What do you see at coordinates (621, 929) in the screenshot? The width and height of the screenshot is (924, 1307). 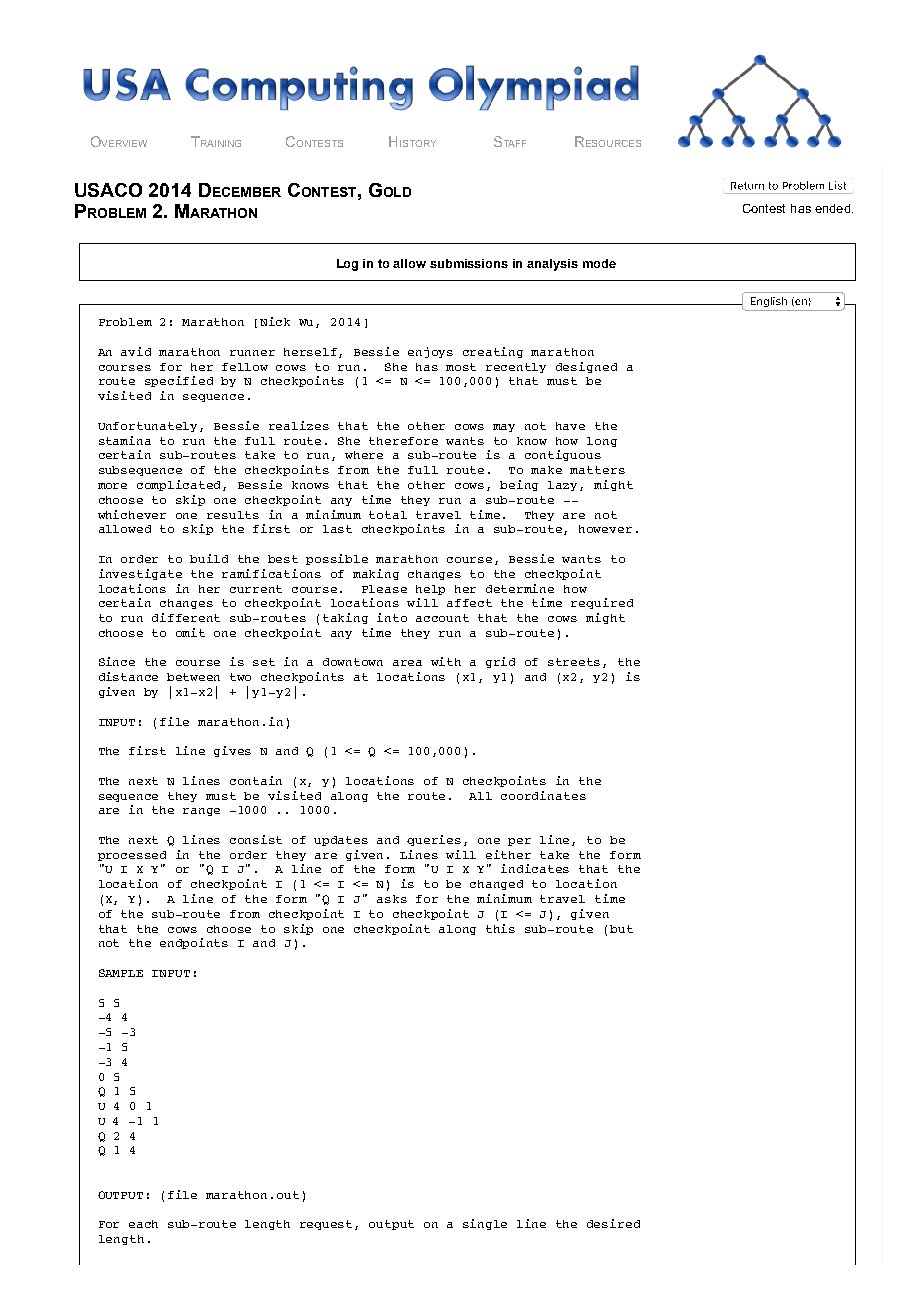 I see `but` at bounding box center [621, 929].
